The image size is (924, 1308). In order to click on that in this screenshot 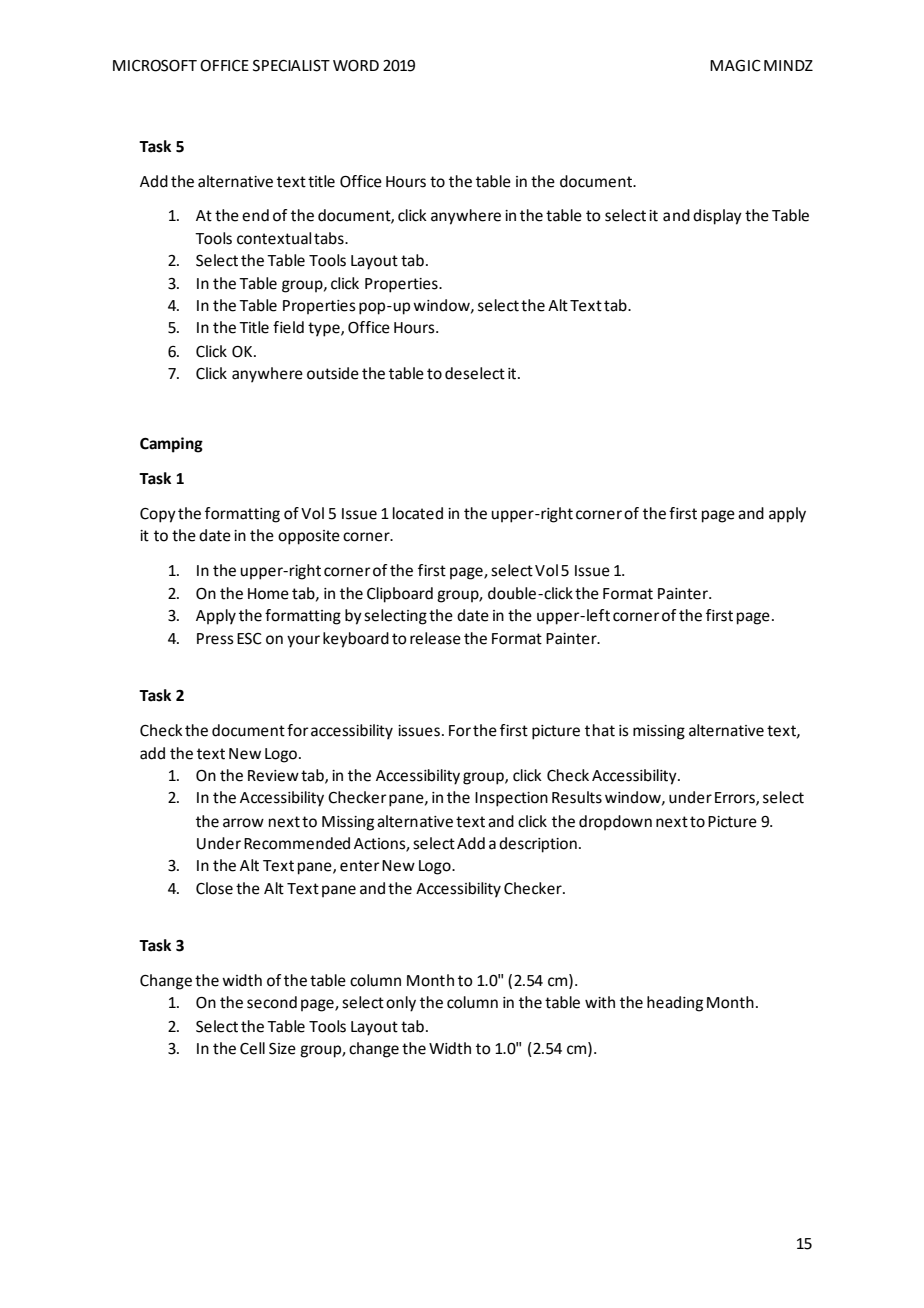, I will do `click(600, 730)`.
